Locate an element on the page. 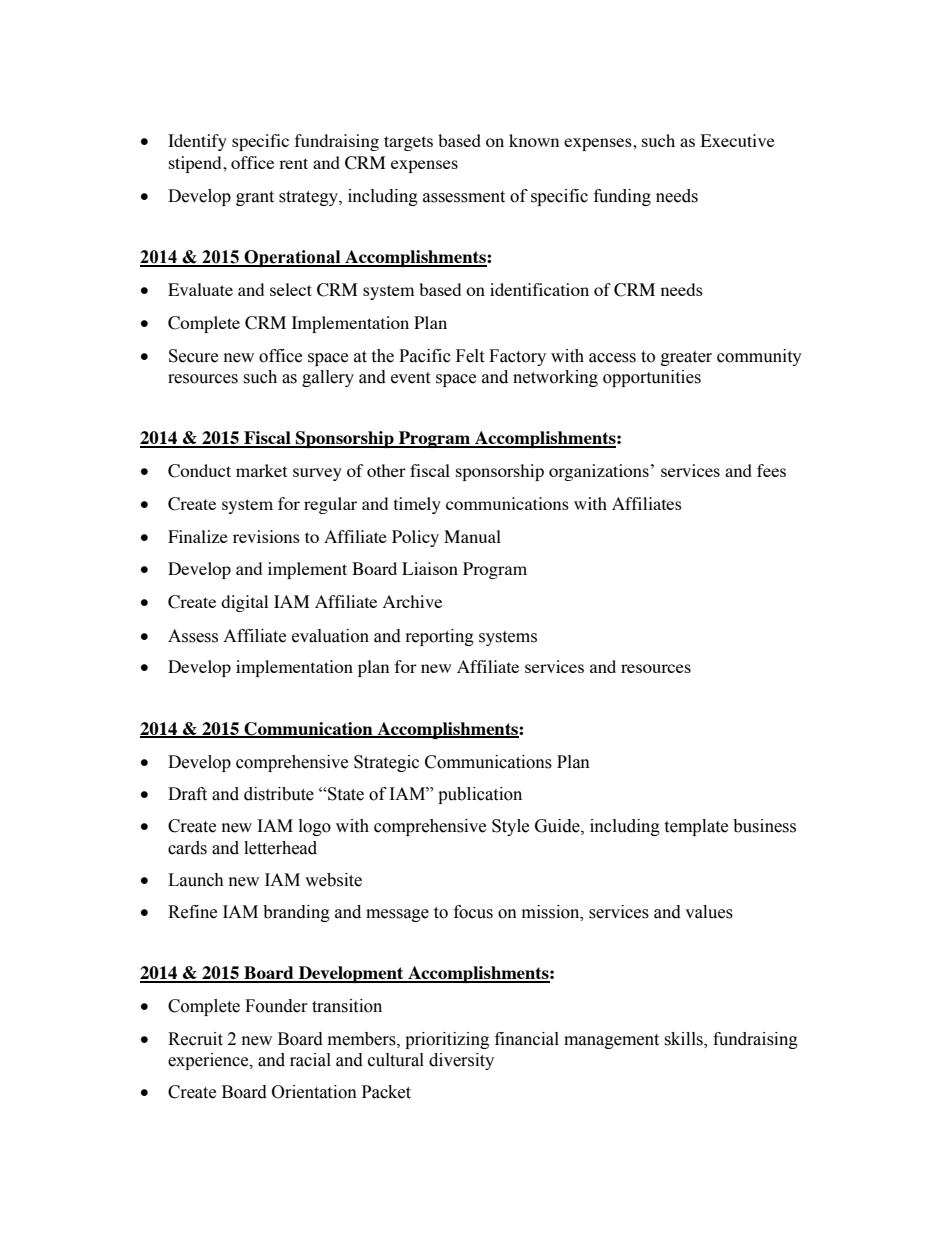 This document has height=1233, width=952. fees is located at coordinates (771, 470).
